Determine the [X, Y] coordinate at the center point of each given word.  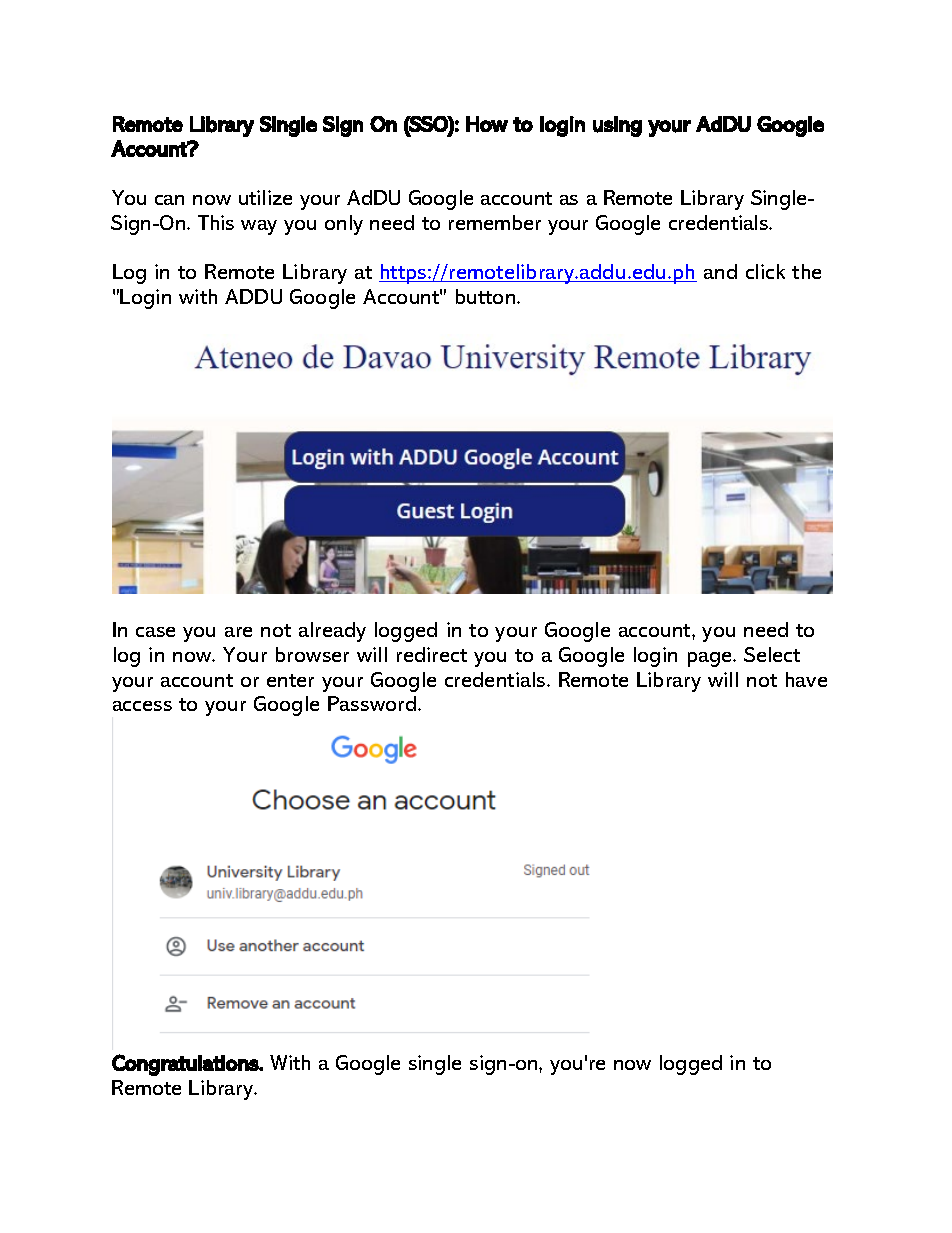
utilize [265, 197]
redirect [432, 654]
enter [290, 680]
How [487, 124]
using [617, 126]
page [711, 659]
